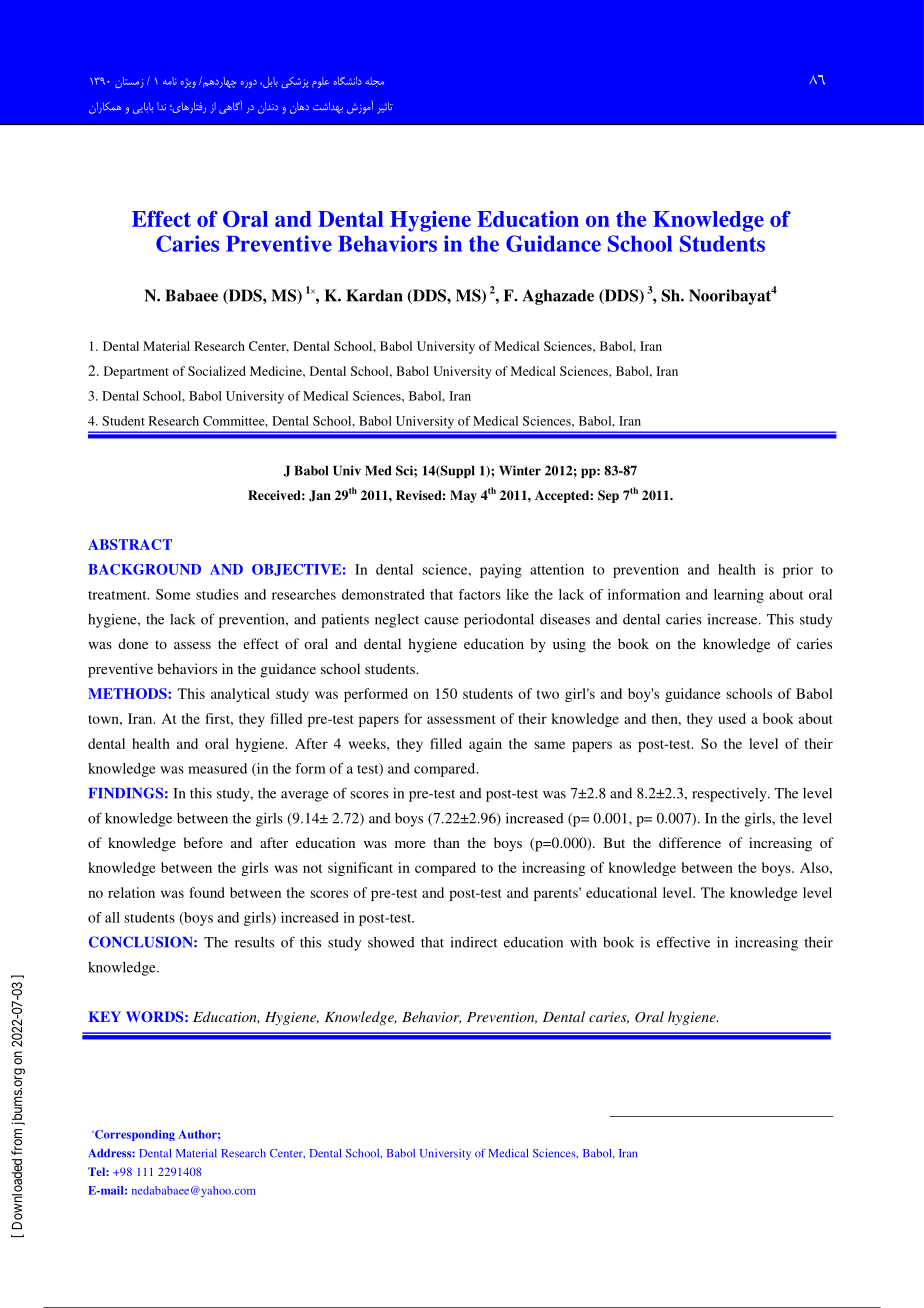 The image size is (924, 1308). Describe the element at coordinates (173, 594) in the screenshot. I see `Some` at that location.
